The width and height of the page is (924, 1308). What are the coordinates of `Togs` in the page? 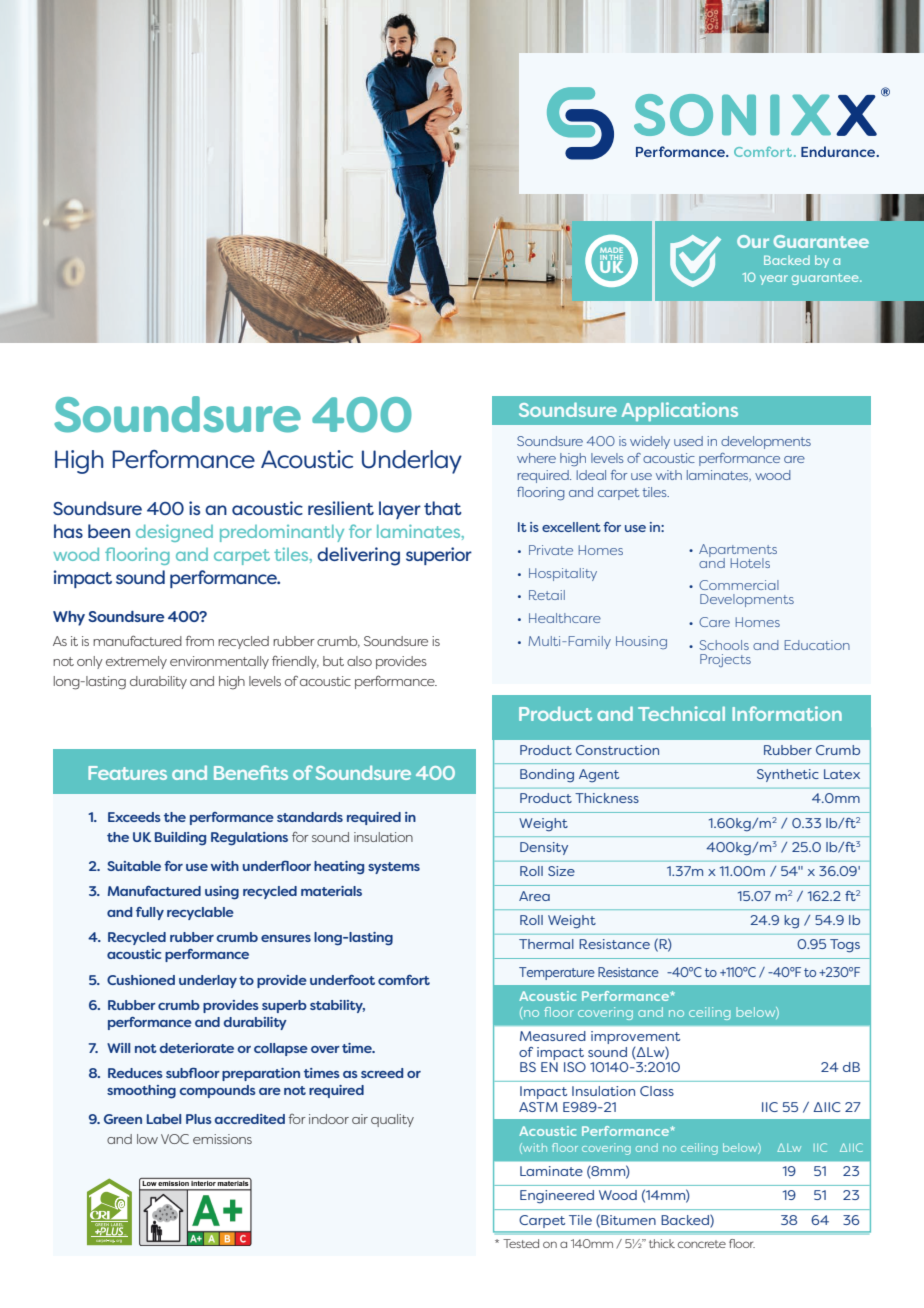 It's located at (845, 946).
